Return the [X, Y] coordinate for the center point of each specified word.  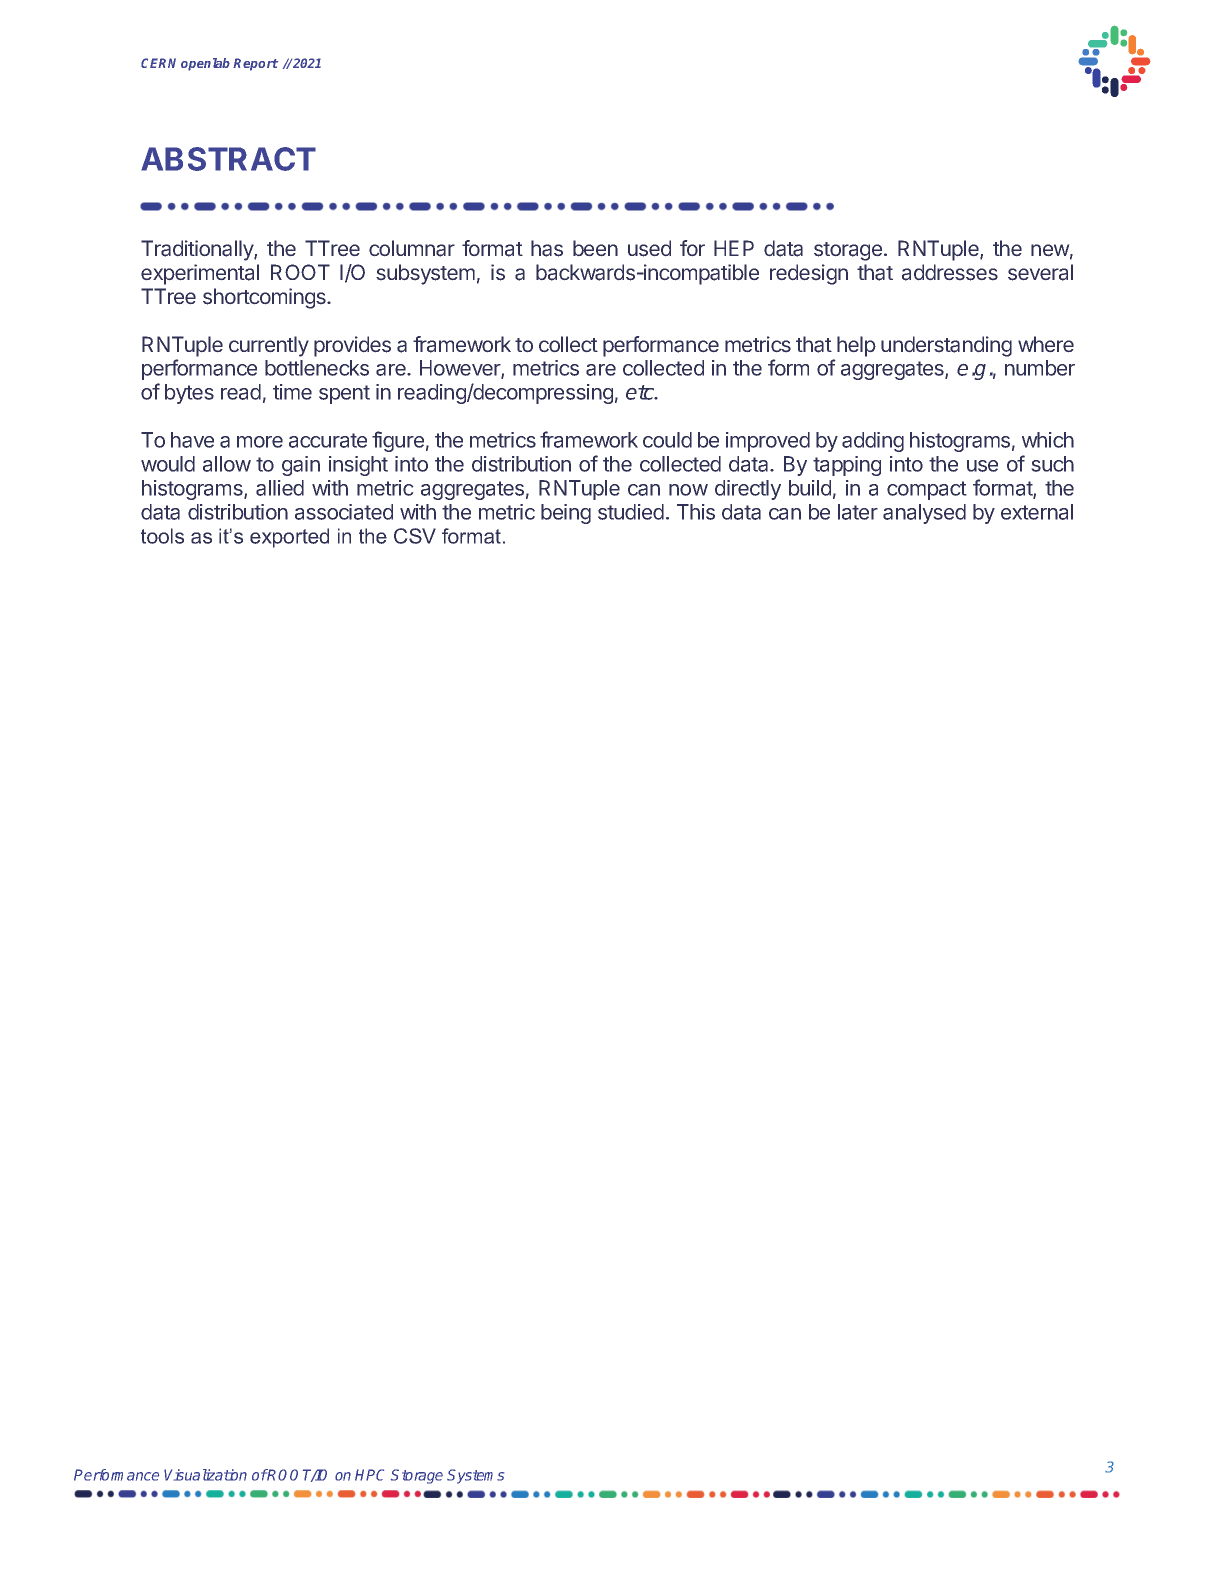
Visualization [205, 1475]
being [566, 514]
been [595, 248]
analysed [924, 514]
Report [255, 64]
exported [289, 538]
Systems [475, 1476]
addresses [950, 272]
